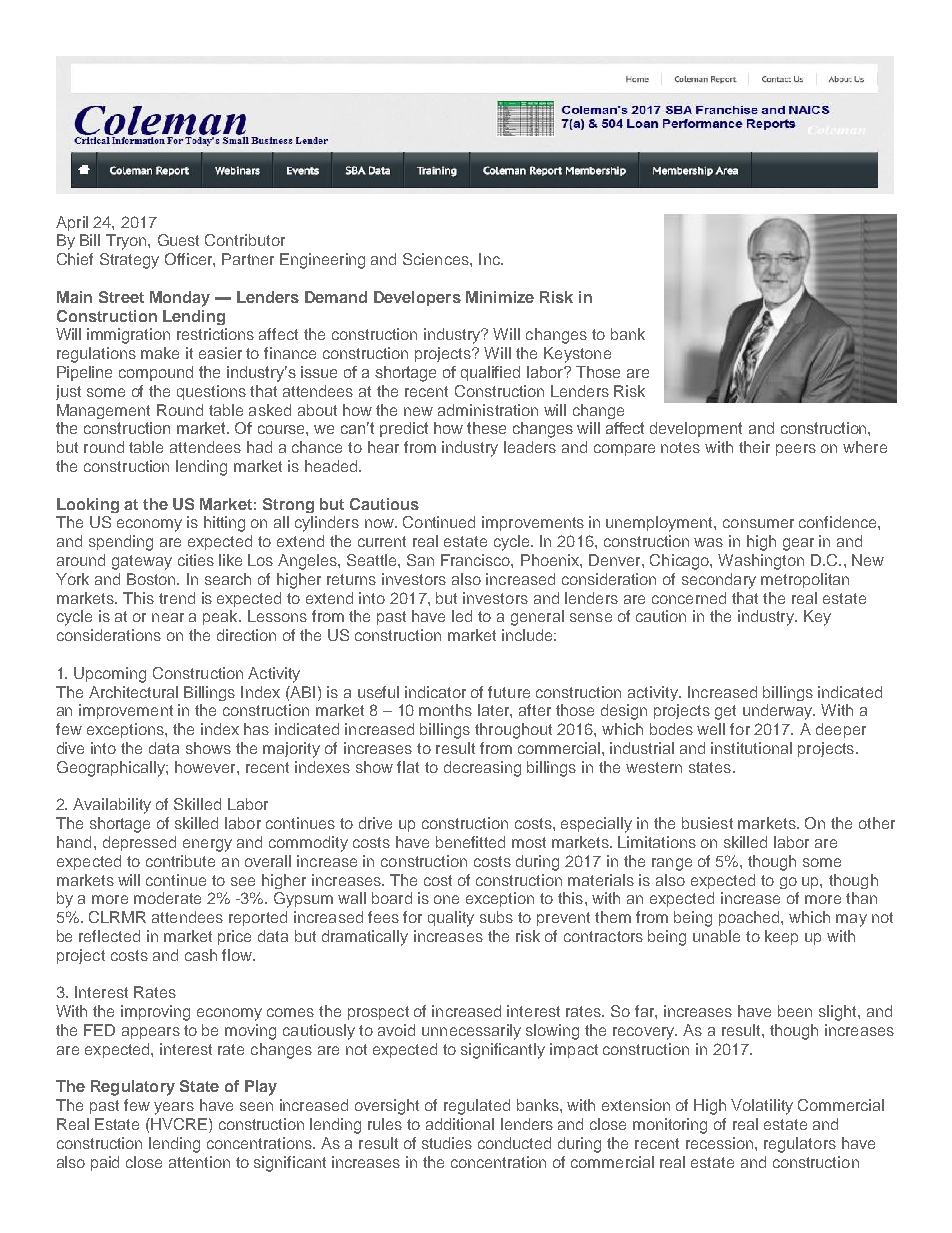  What do you see at coordinates (174, 1108) in the screenshot?
I see `years` at bounding box center [174, 1108].
